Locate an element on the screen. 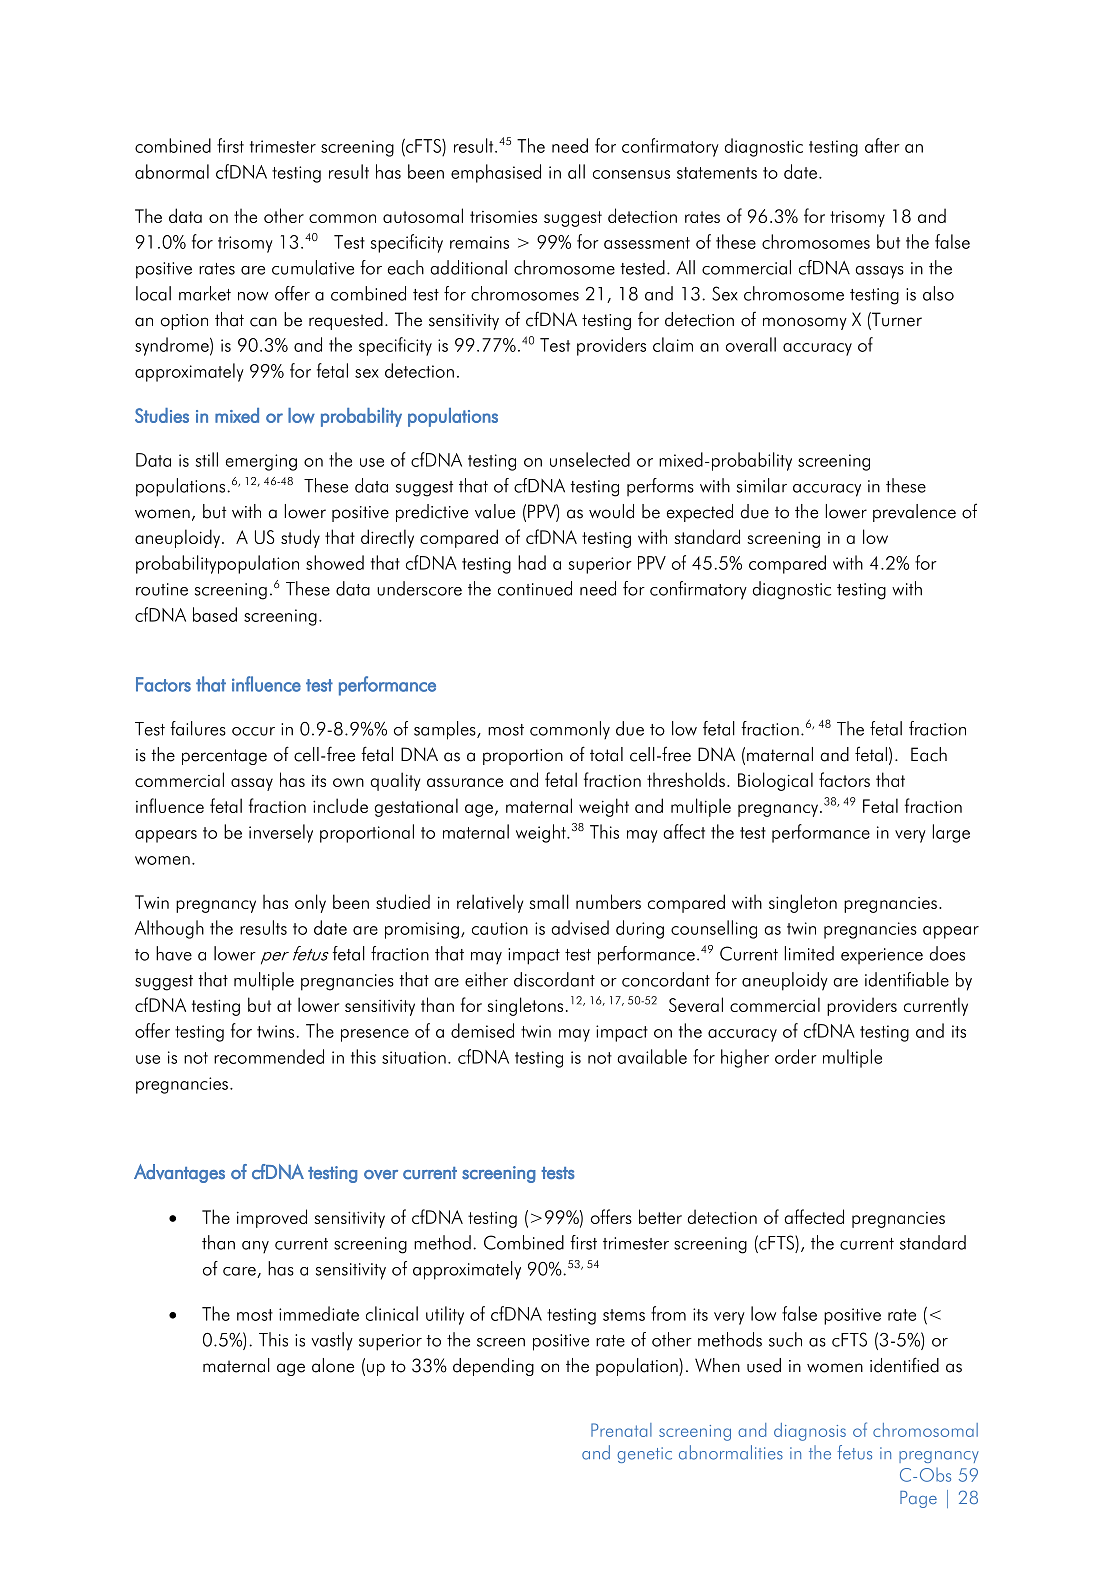 This screenshot has width=1114, height=1575. value is located at coordinates (495, 511).
